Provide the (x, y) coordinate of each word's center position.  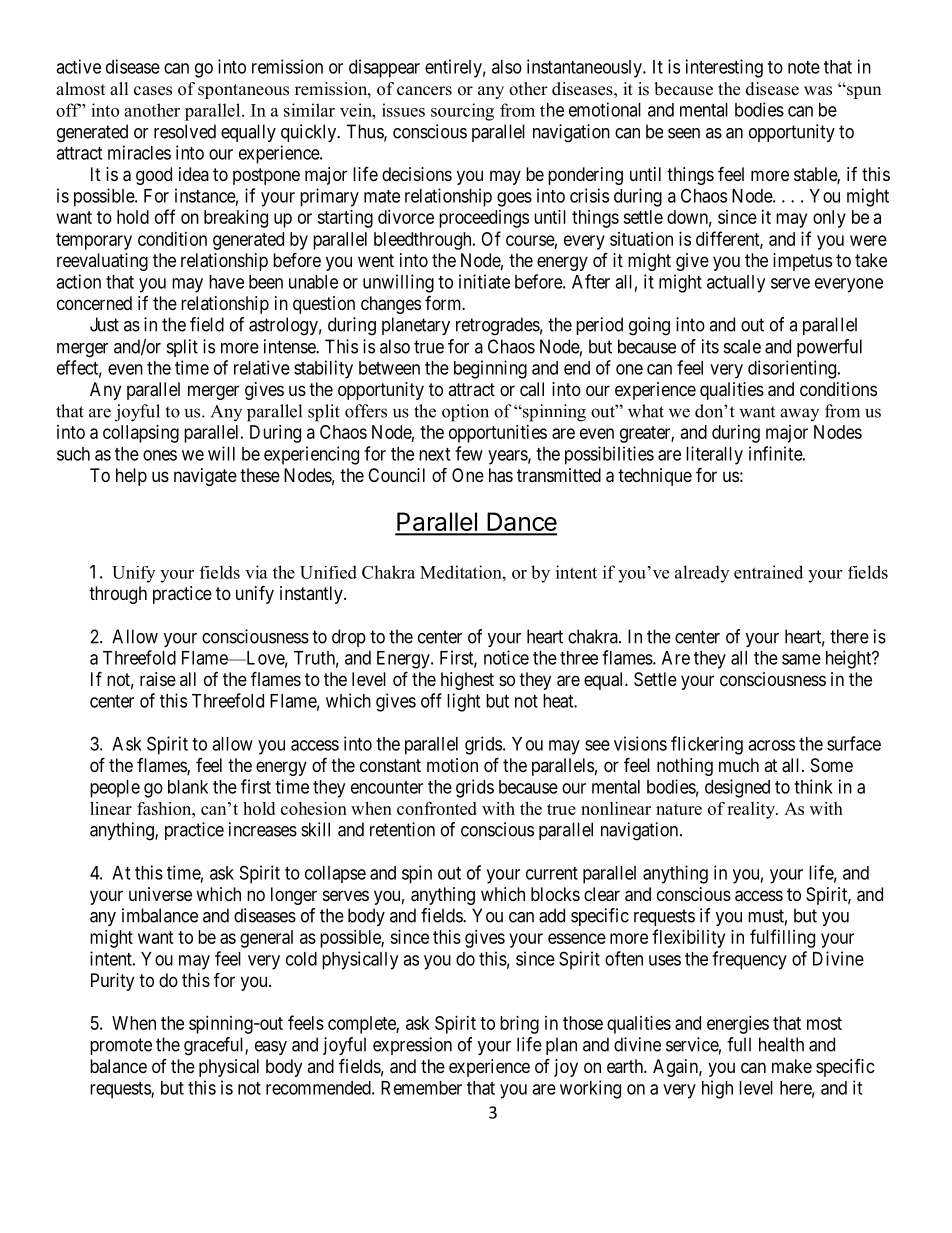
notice (506, 657)
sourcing (462, 112)
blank (188, 787)
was (818, 91)
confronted (437, 808)
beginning (490, 369)
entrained (768, 572)
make (792, 1066)
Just (104, 324)
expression (412, 1046)
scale (742, 346)
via (256, 572)
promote (121, 1046)
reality (752, 810)
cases (153, 91)
